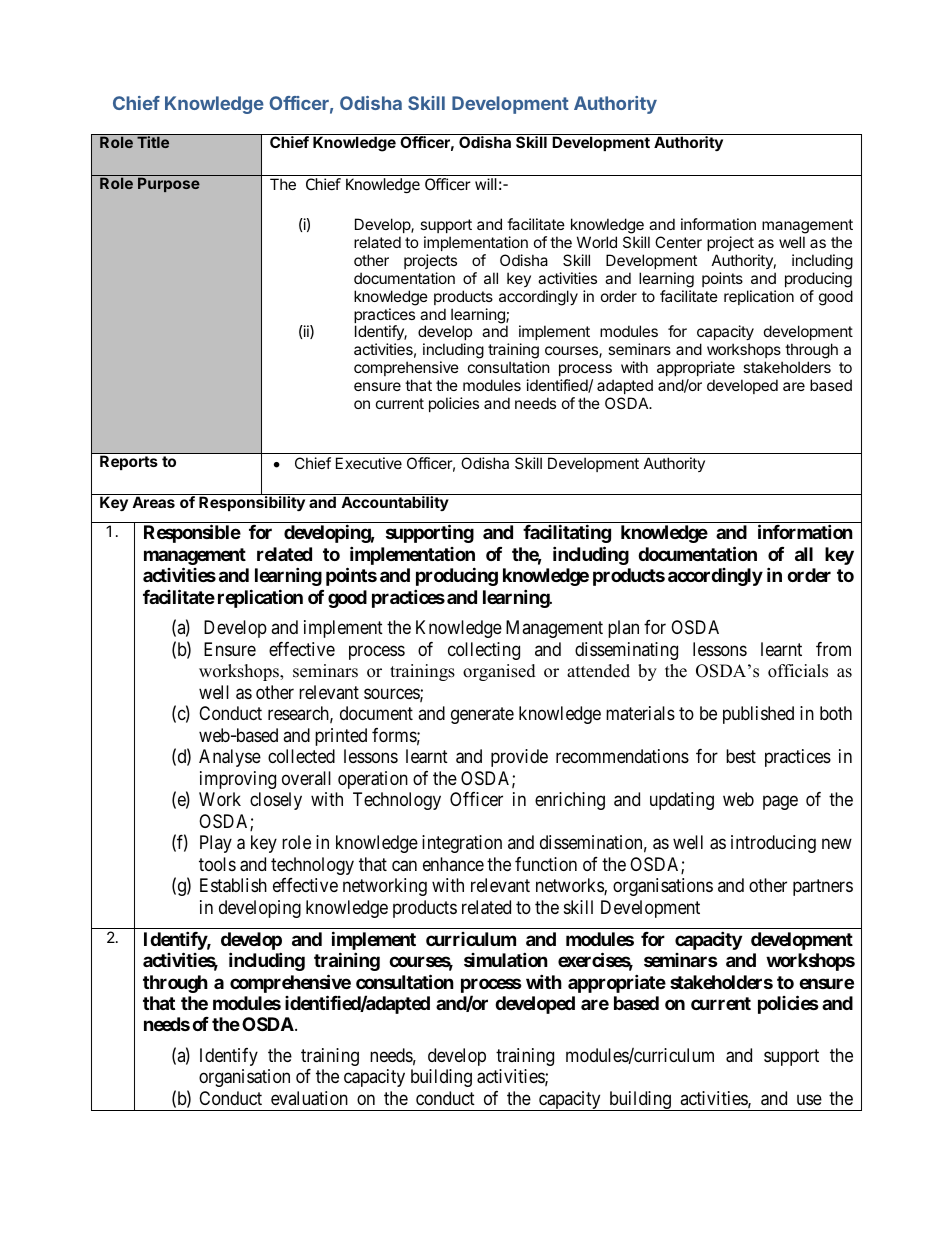 This image has height=1233, width=952. Describe the element at coordinates (597, 242) in the image. I see `World` at that location.
